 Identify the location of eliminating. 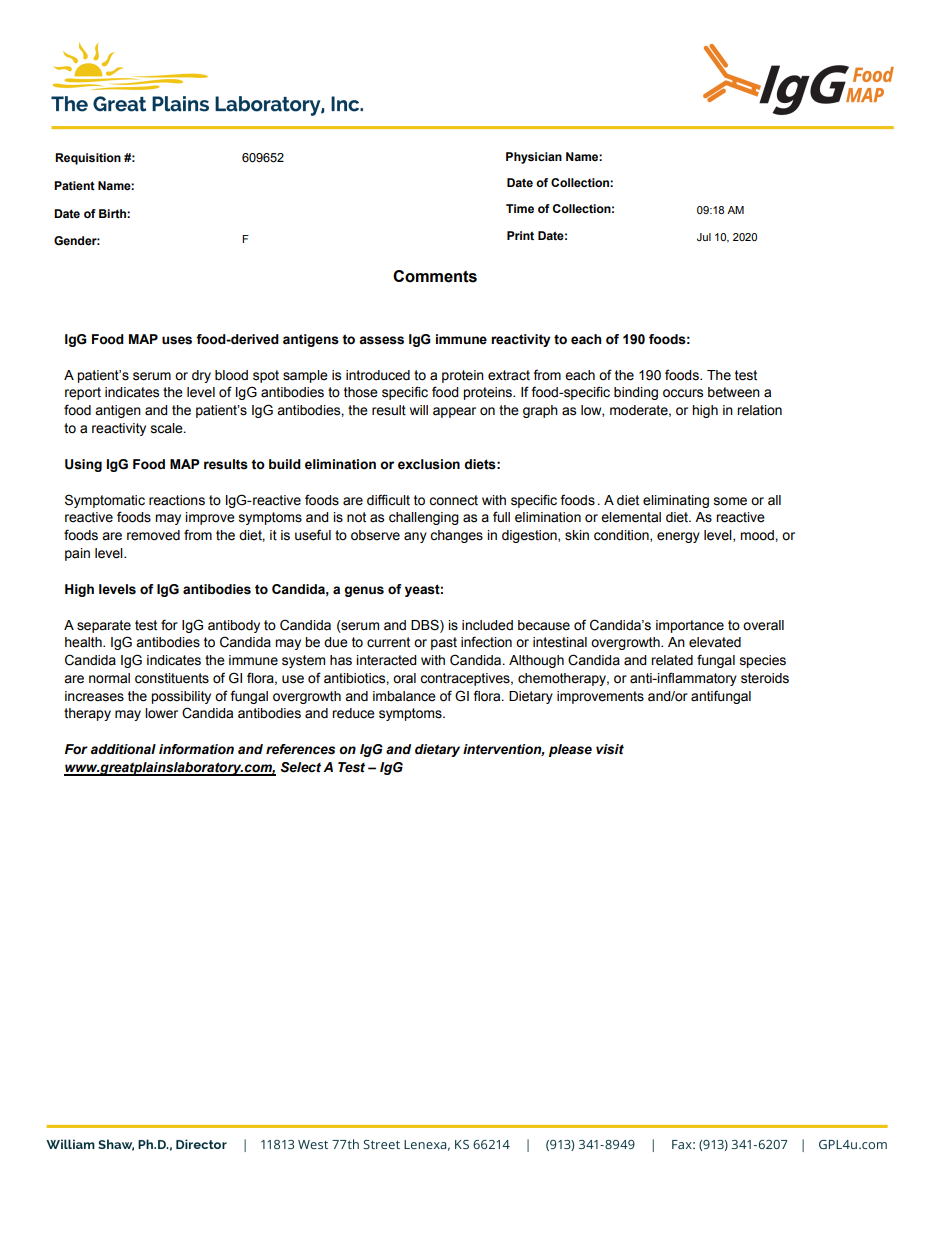
(676, 501).
